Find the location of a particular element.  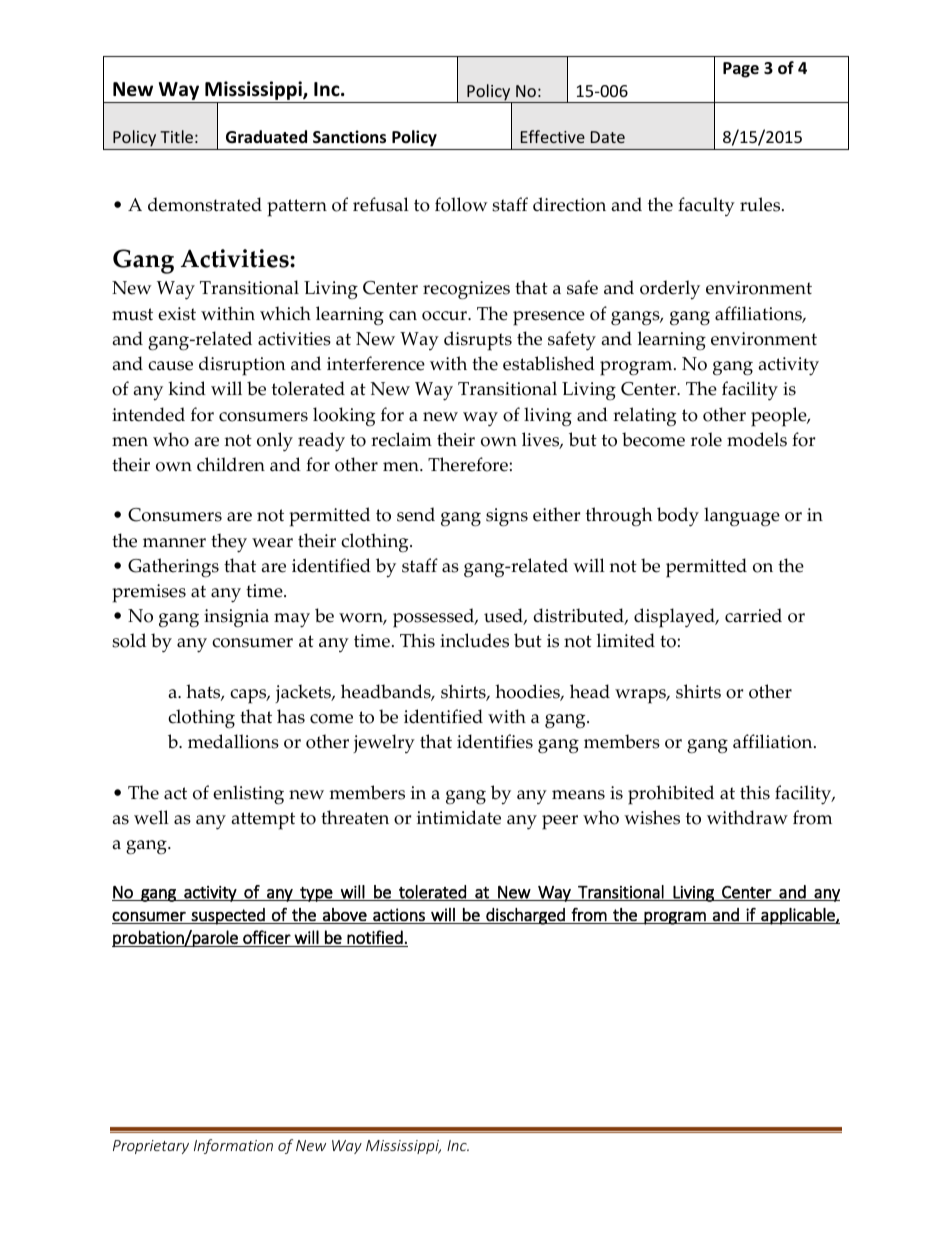

notified is located at coordinates (375, 937).
